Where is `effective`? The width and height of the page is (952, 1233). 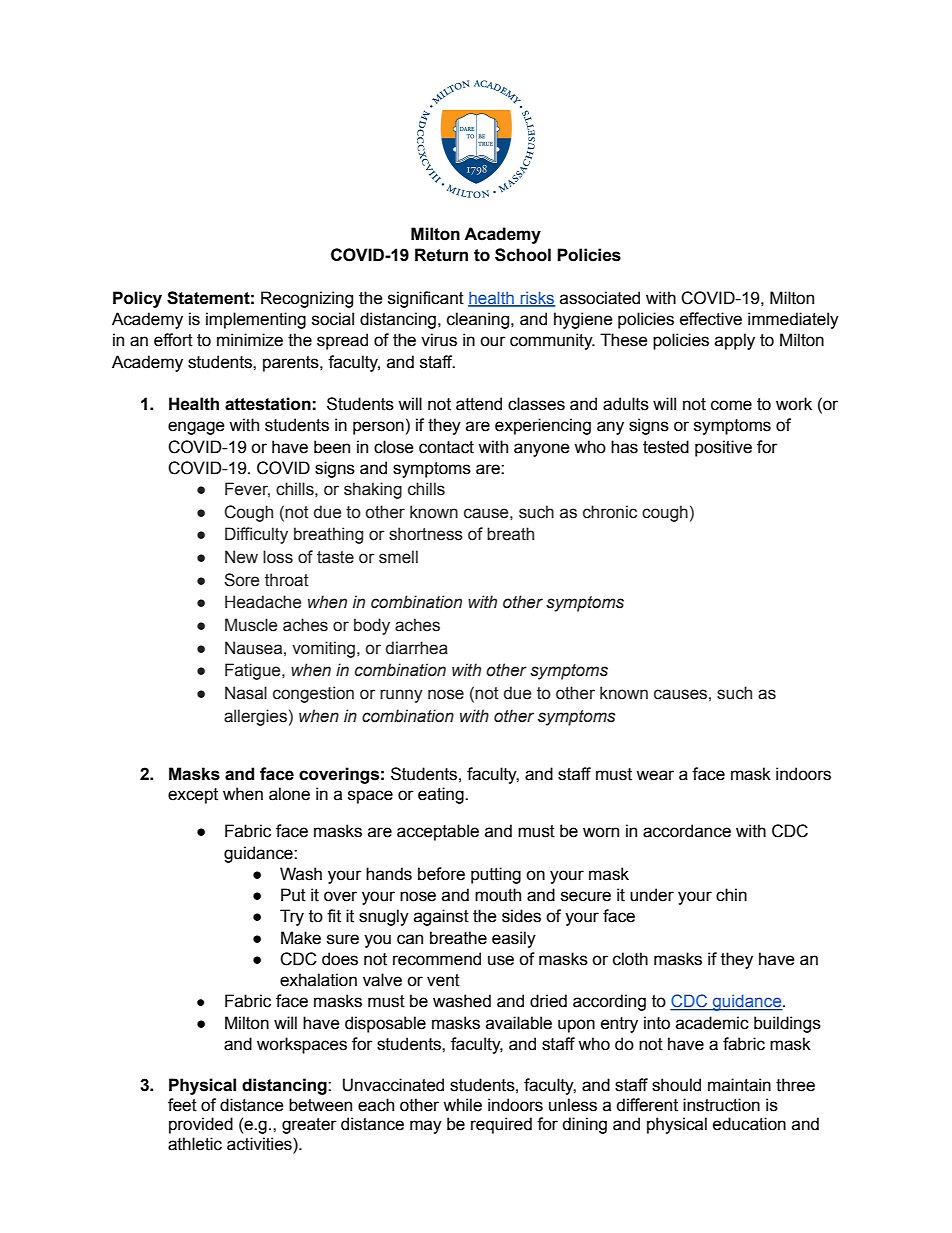
effective is located at coordinates (711, 319).
